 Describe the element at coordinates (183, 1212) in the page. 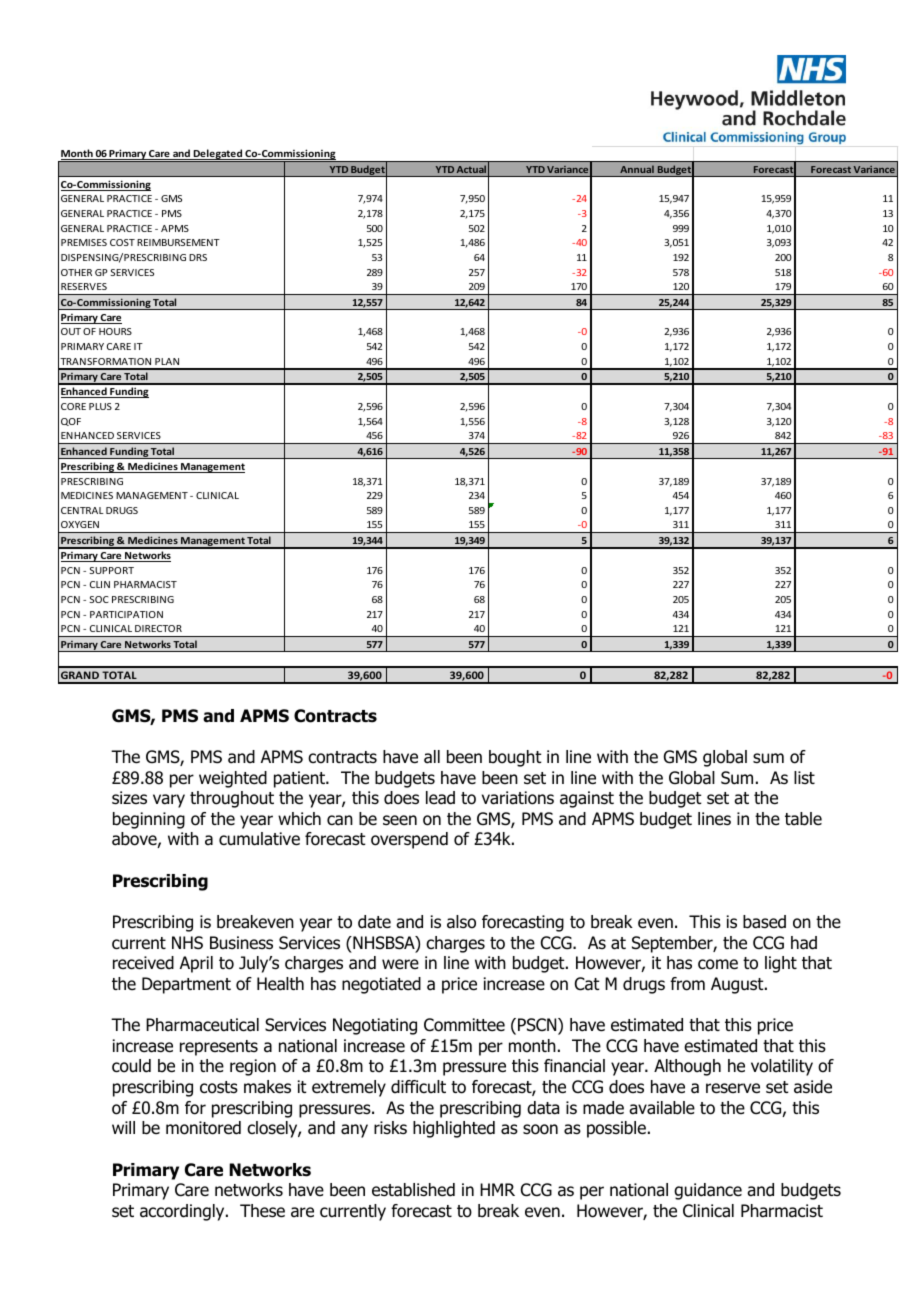

I see `accordingly` at that location.
